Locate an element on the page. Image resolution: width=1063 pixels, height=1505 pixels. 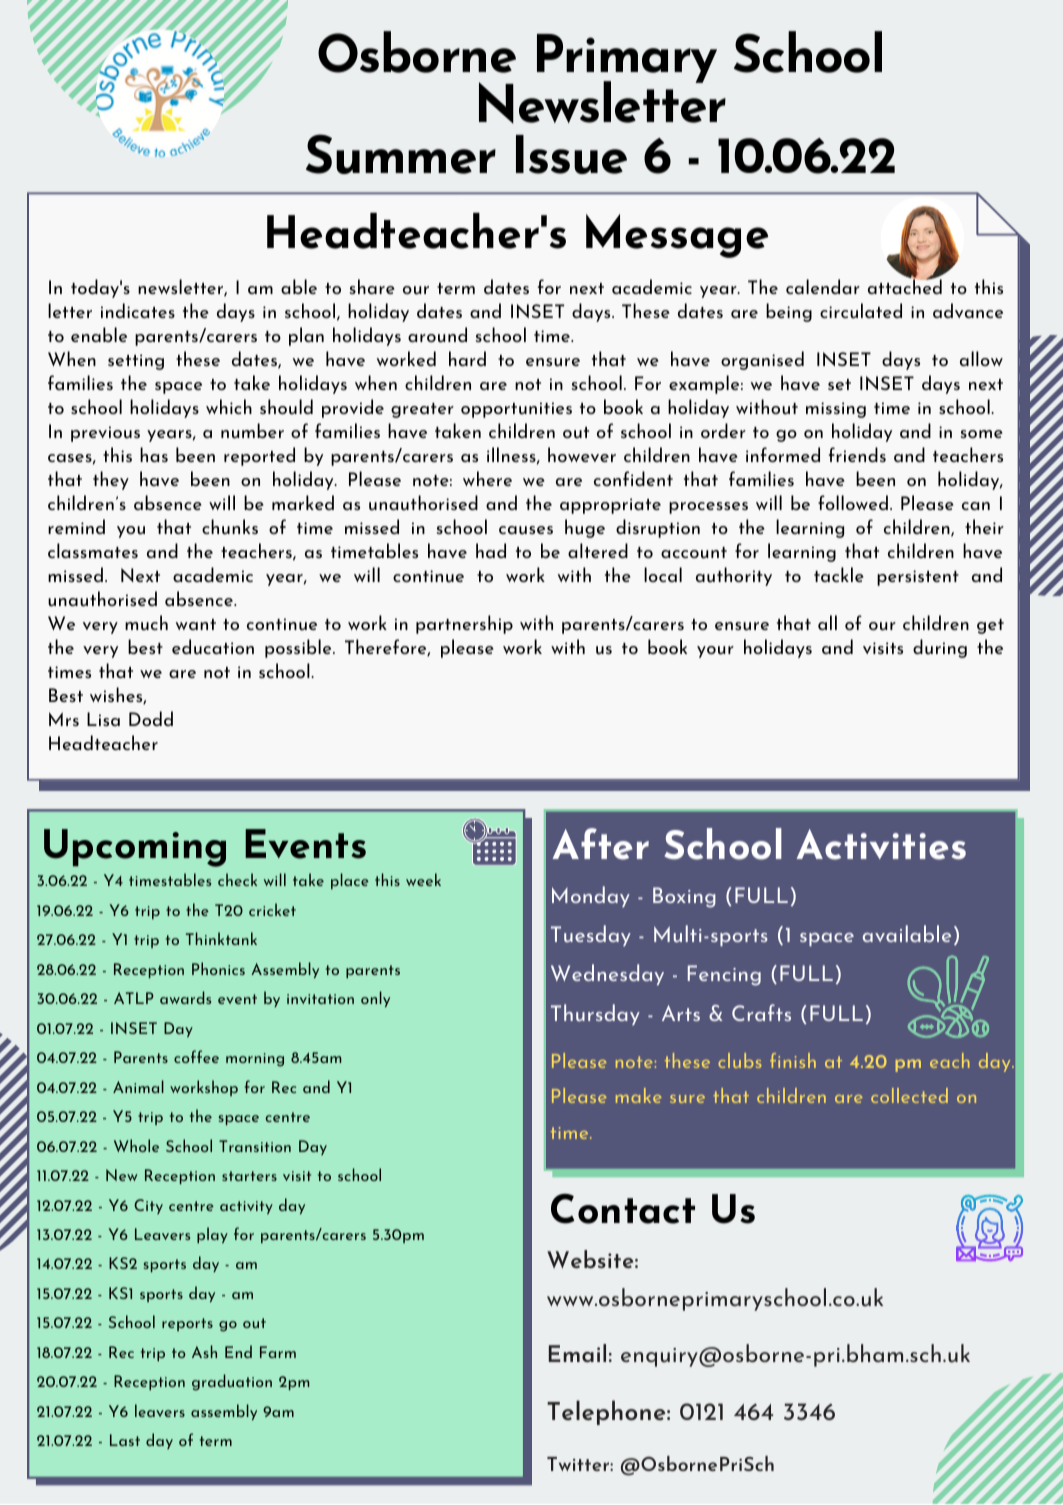
collected is located at coordinates (909, 1095).
